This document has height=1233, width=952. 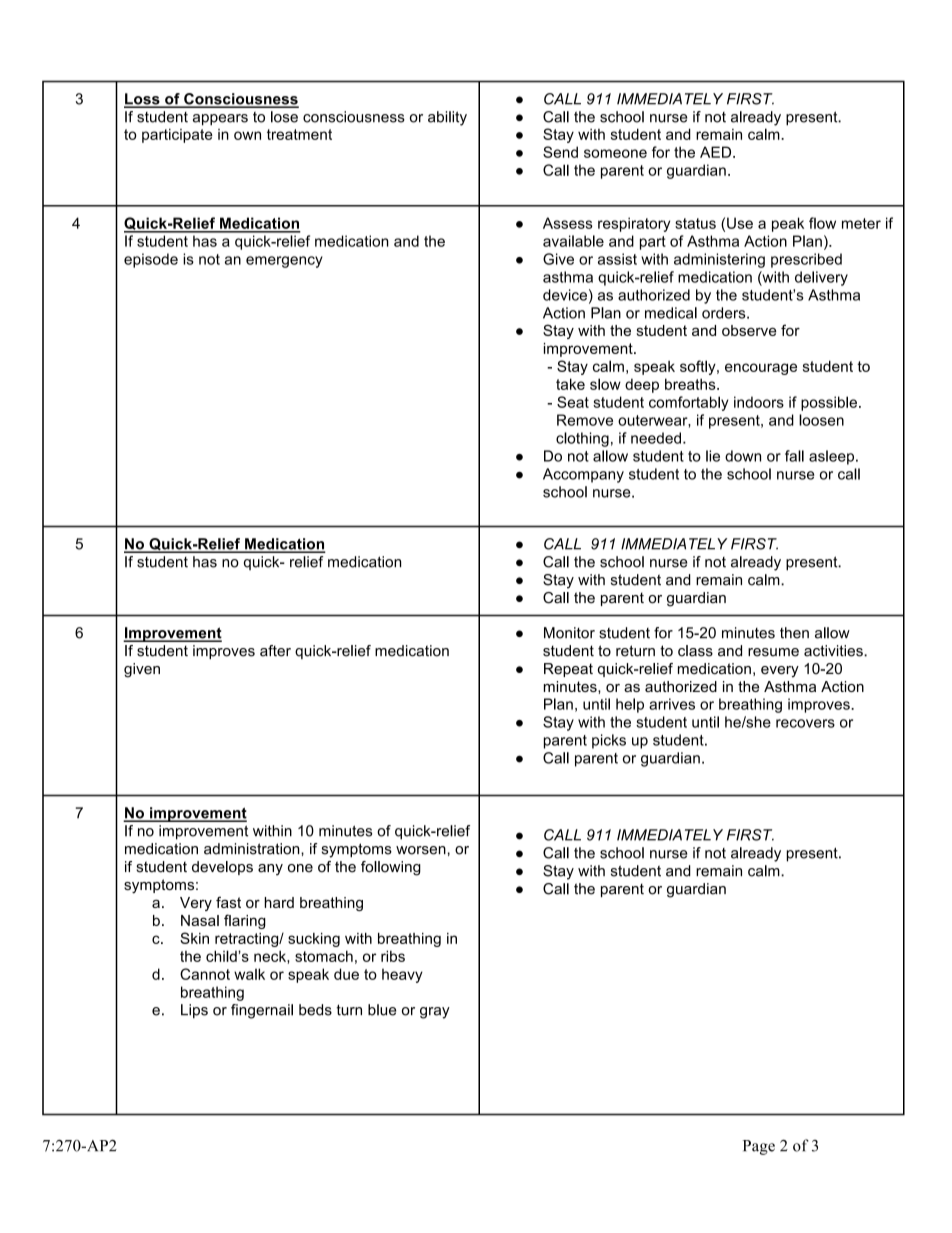 What do you see at coordinates (262, 1011) in the document?
I see `fingernail` at bounding box center [262, 1011].
